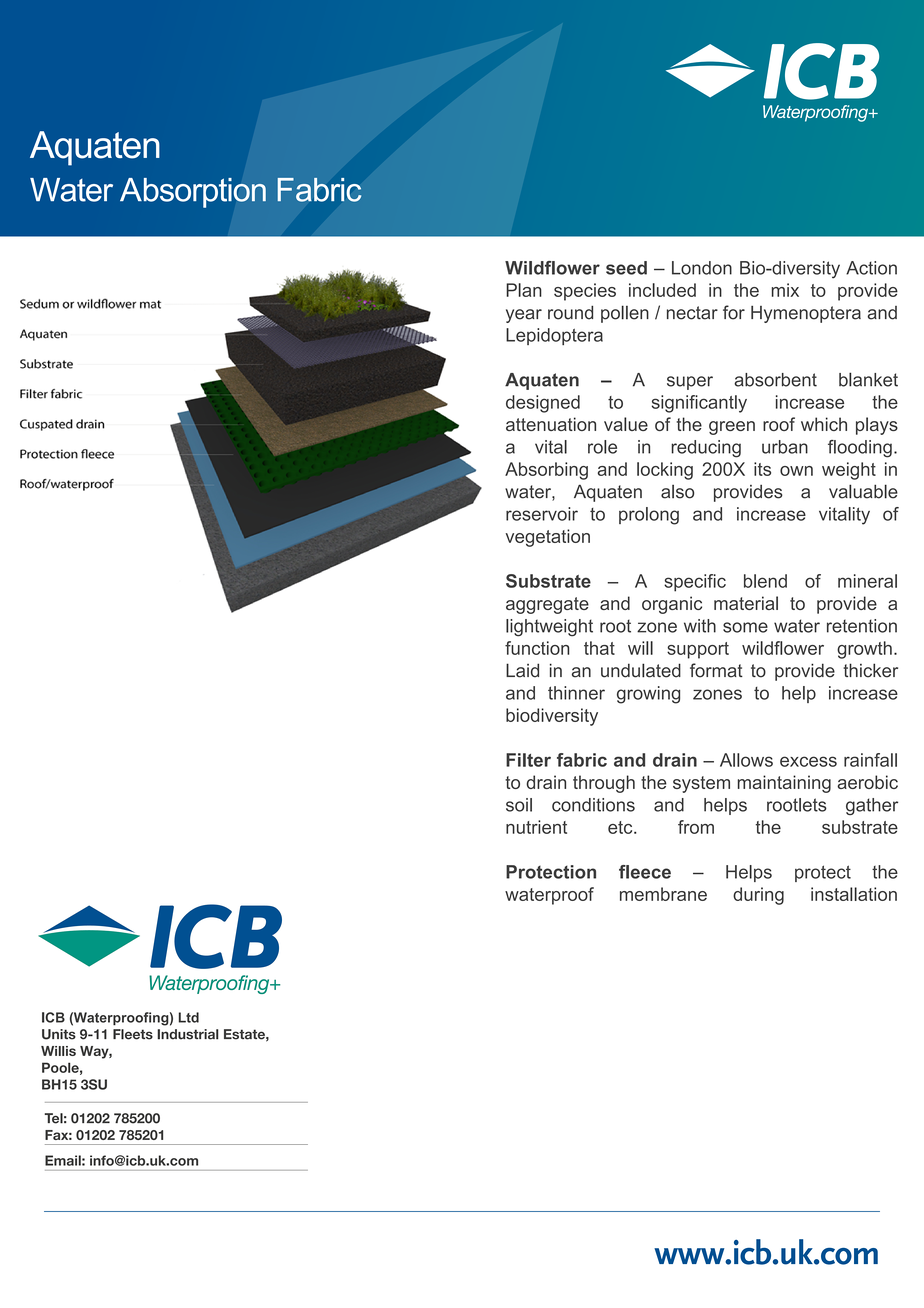  I want to click on aggregate, so click(547, 605).
